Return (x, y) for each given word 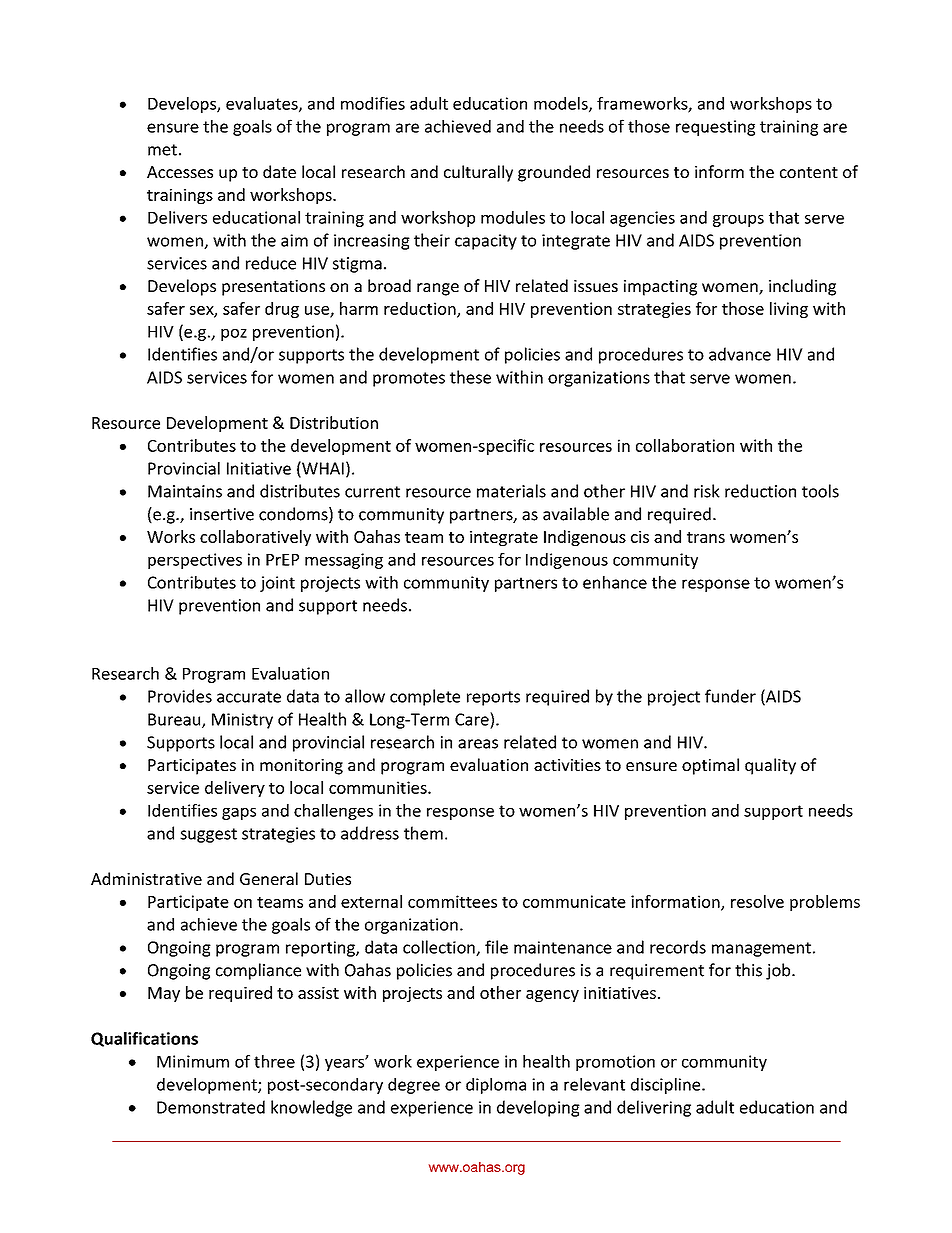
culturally (478, 173)
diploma (496, 1086)
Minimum (193, 1061)
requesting (715, 128)
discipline (667, 1086)
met (162, 150)
